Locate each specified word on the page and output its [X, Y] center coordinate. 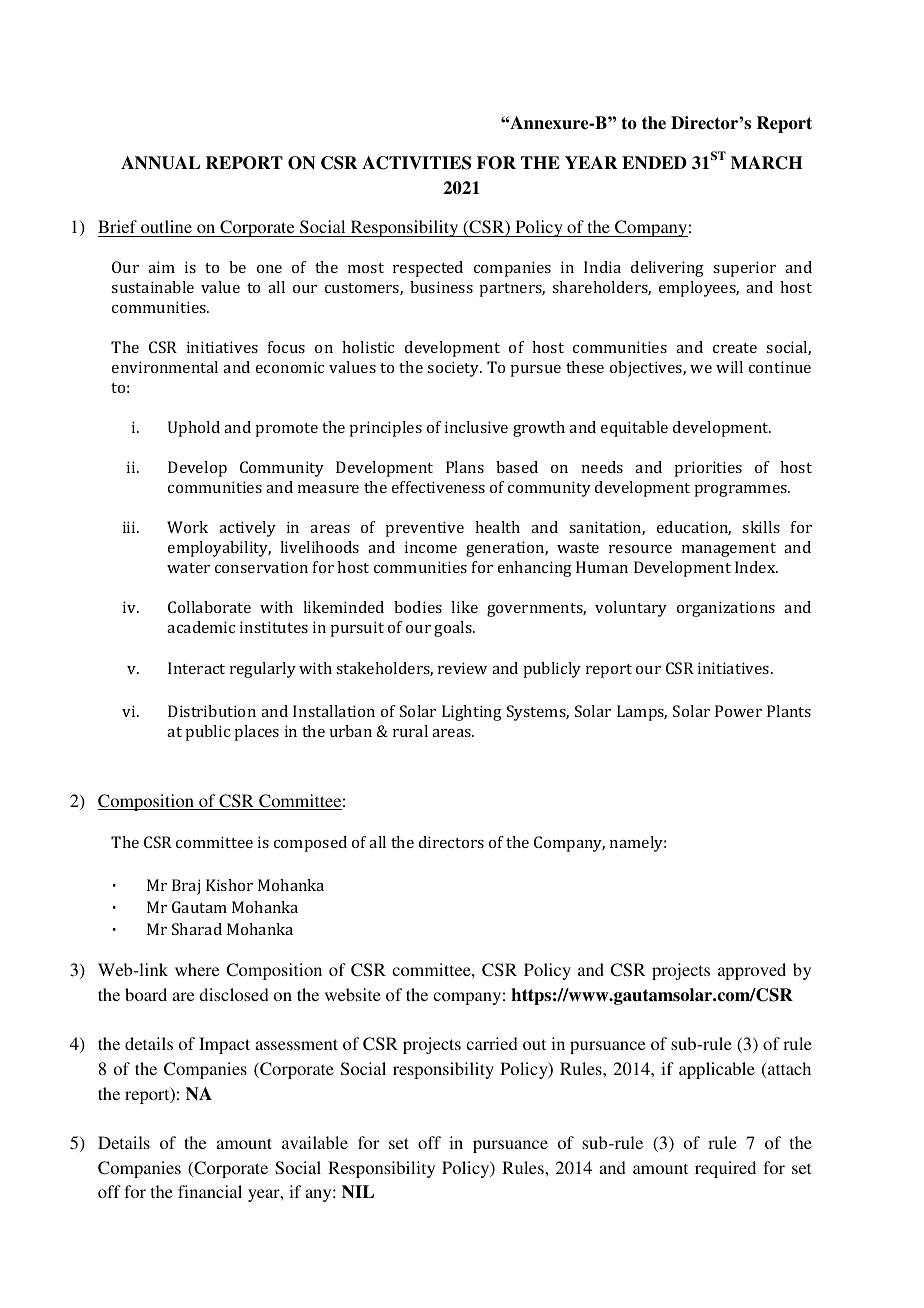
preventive [424, 529]
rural [410, 731]
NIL [358, 1191]
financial [210, 1191]
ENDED [654, 162]
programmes [741, 491]
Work [187, 527]
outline [166, 226]
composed [310, 844]
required [725, 1169]
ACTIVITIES [416, 163]
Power [738, 711]
